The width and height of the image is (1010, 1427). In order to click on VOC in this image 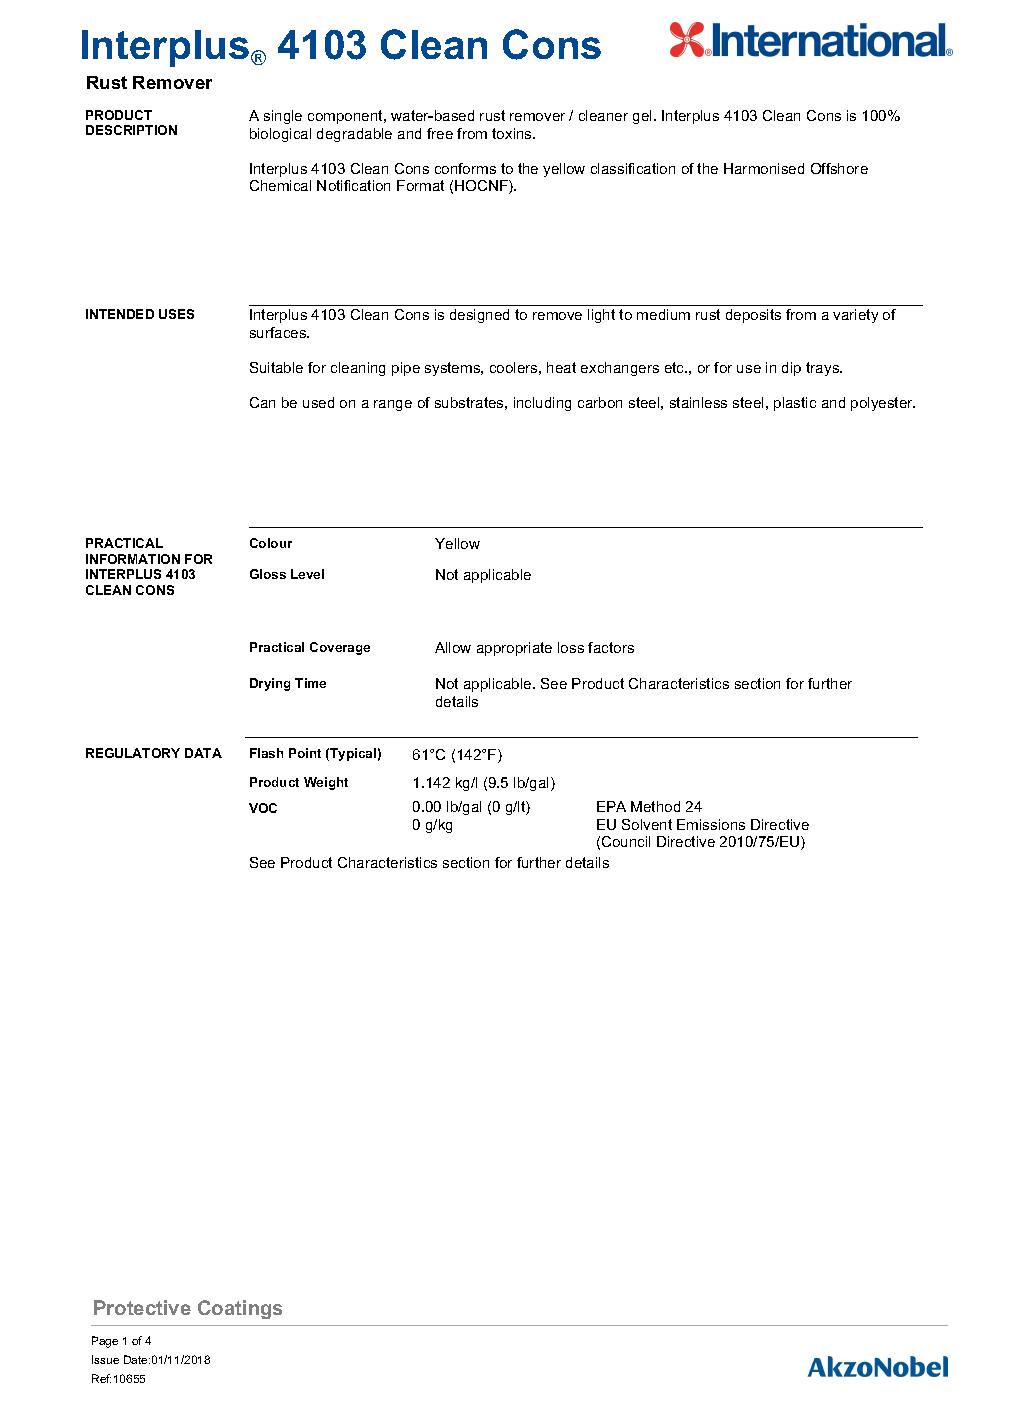, I will do `click(263, 808)`.
